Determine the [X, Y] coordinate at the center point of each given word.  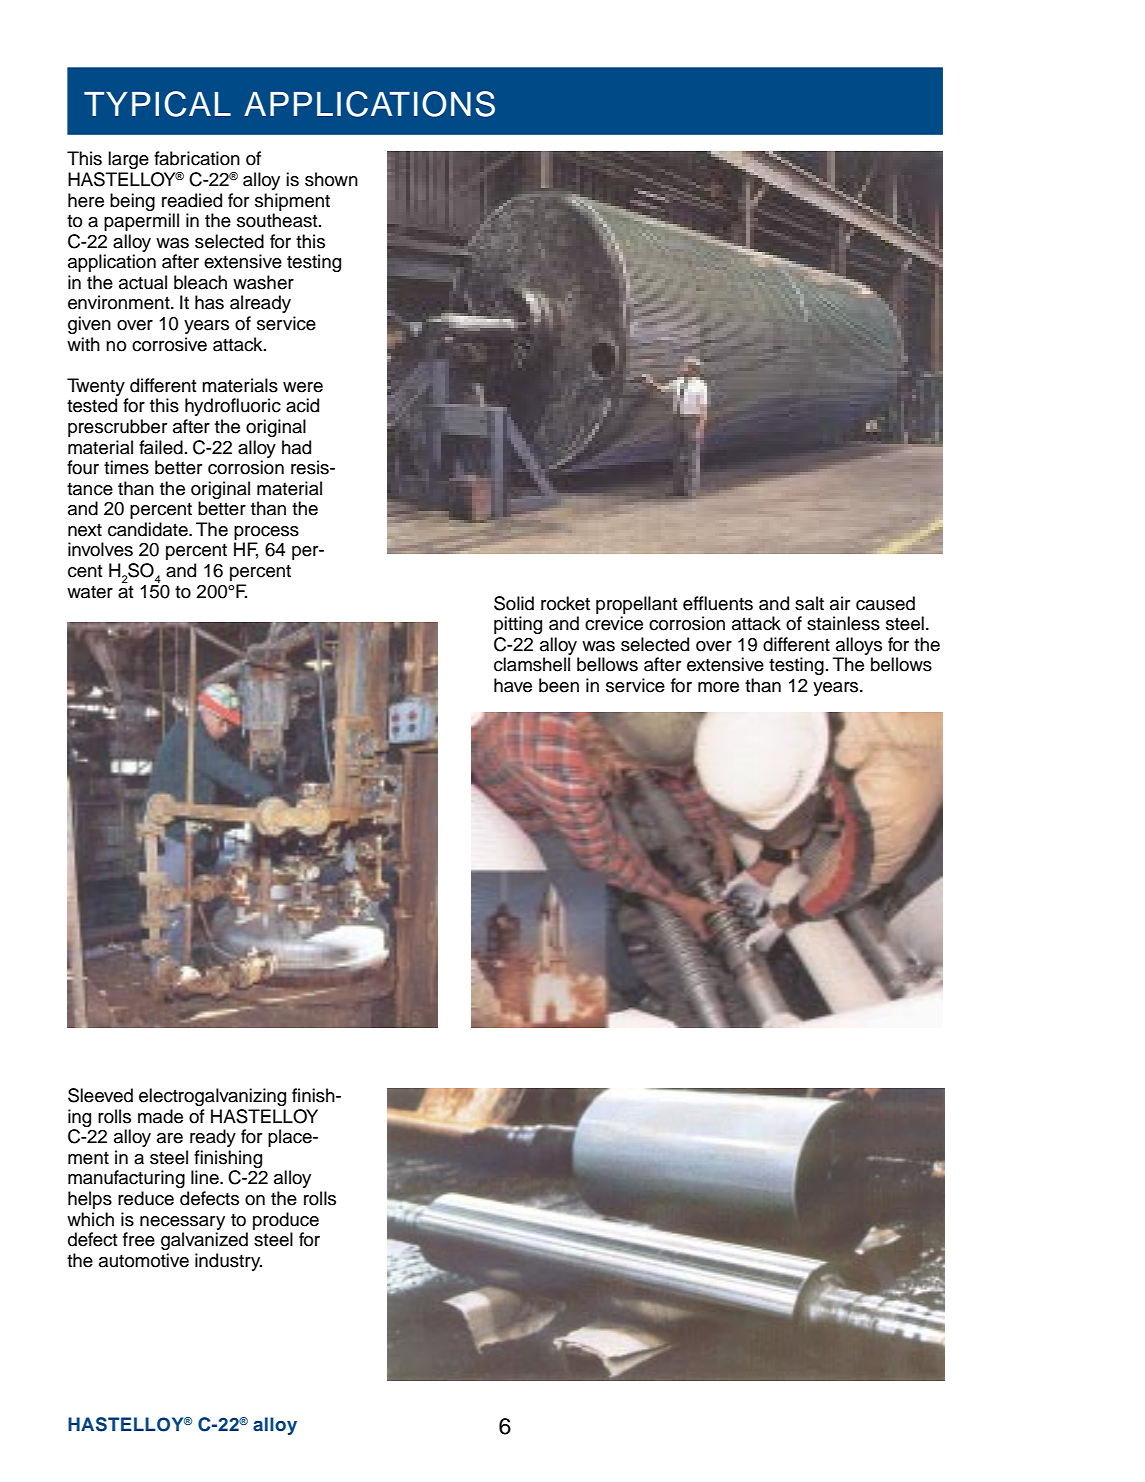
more [718, 687]
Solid [514, 603]
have [513, 685]
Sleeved [100, 1095]
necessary [182, 1223]
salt [809, 603]
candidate [149, 529]
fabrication [197, 158]
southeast [278, 220]
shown [331, 179]
